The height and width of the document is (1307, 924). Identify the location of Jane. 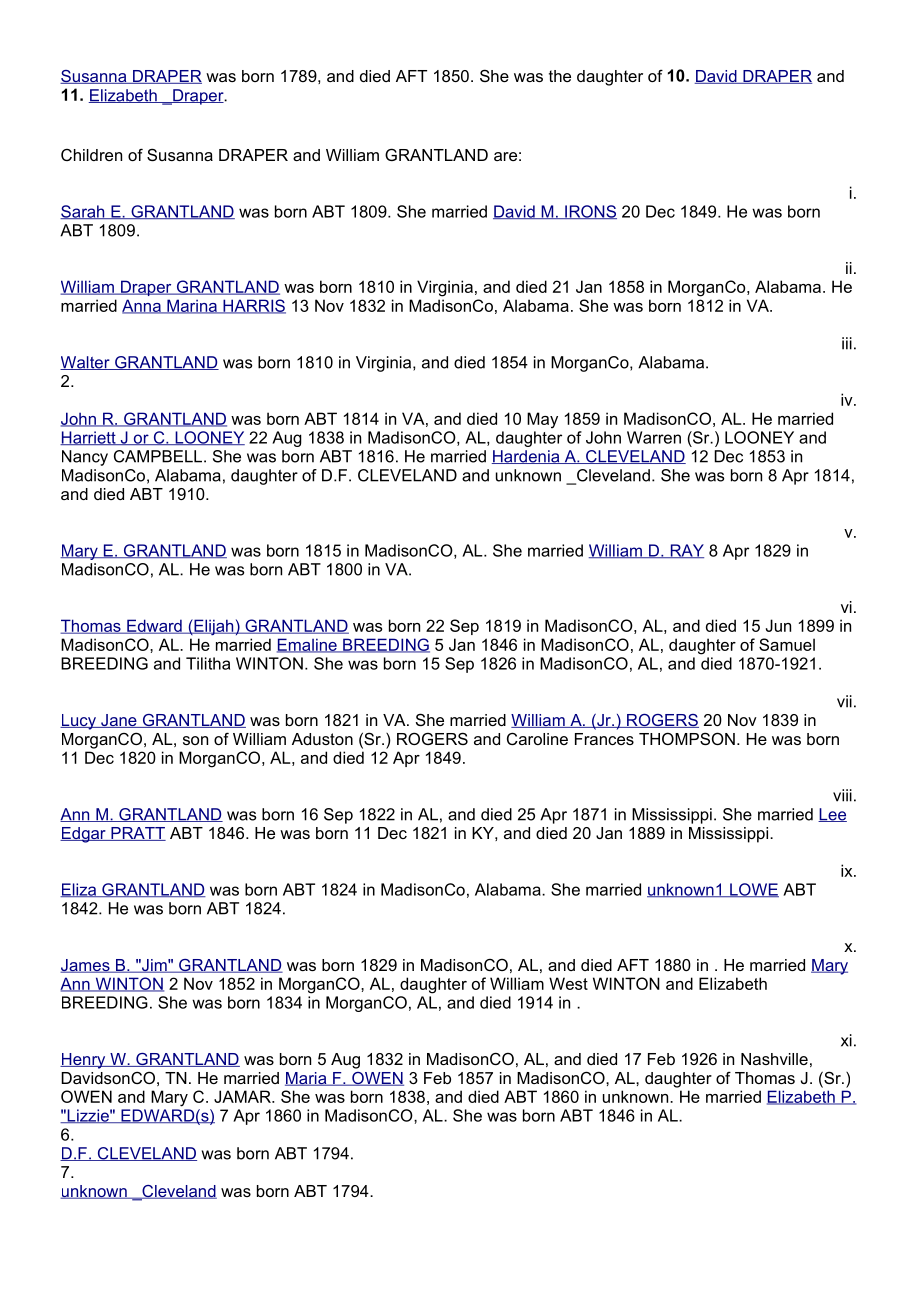
(119, 721).
